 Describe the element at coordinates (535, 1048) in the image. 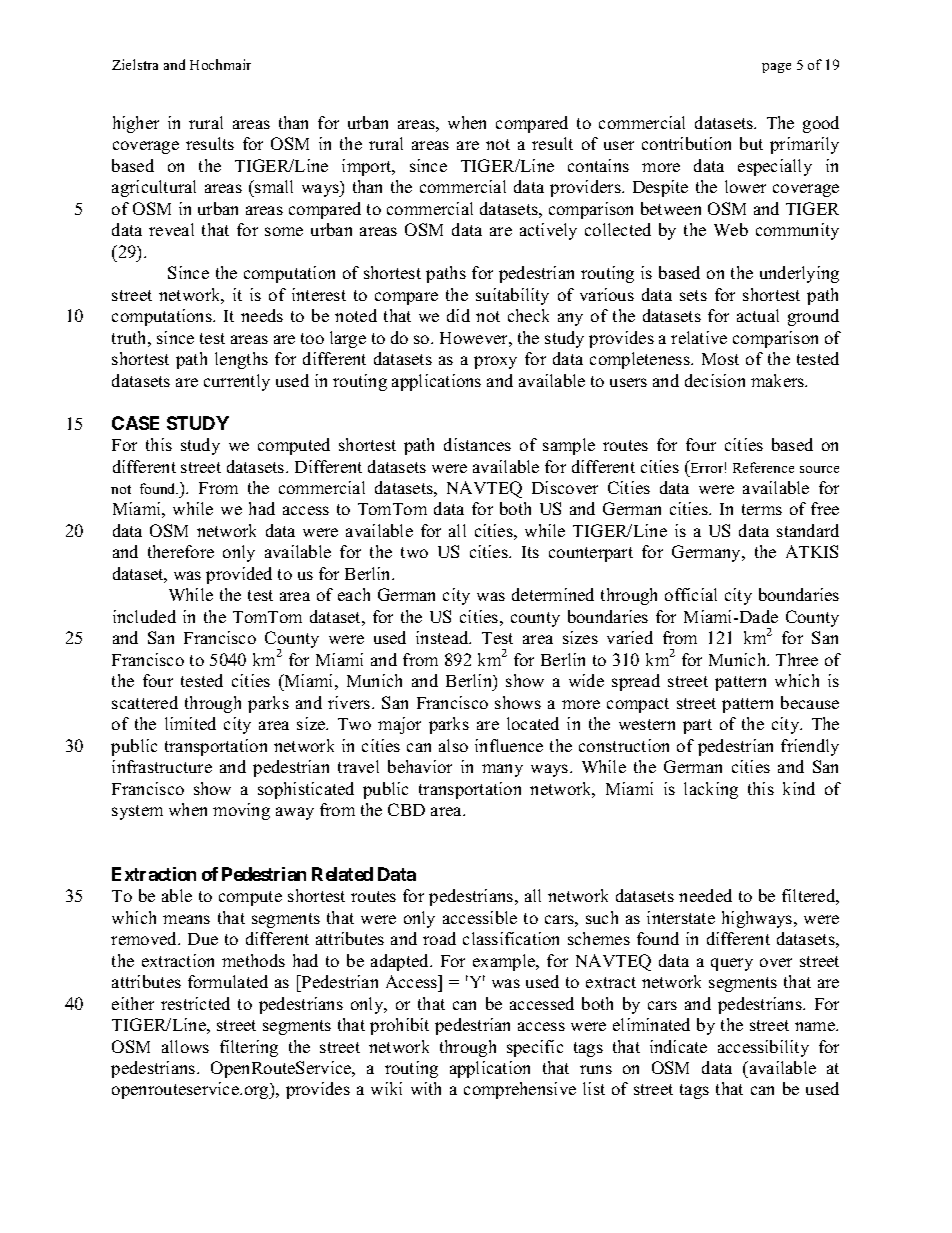

I see `specific` at that location.
